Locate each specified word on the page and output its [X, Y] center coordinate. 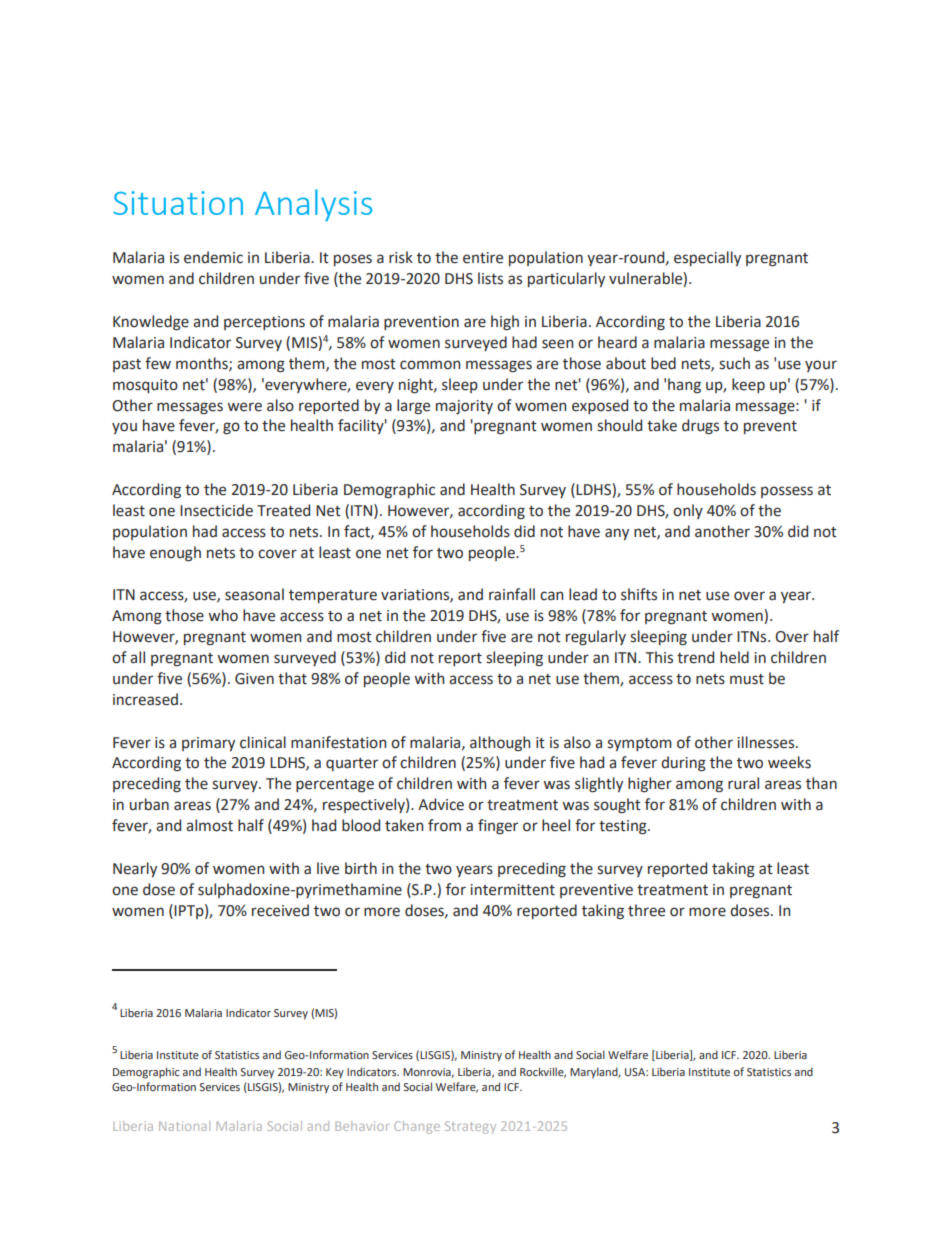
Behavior [362, 1126]
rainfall [512, 594]
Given [254, 679]
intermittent [512, 890]
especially [707, 258]
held [734, 657]
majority [464, 407]
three [646, 910]
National [184, 1126]
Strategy [470, 1127]
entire [483, 258]
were [244, 407]
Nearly [135, 869]
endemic [213, 257]
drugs [700, 427]
